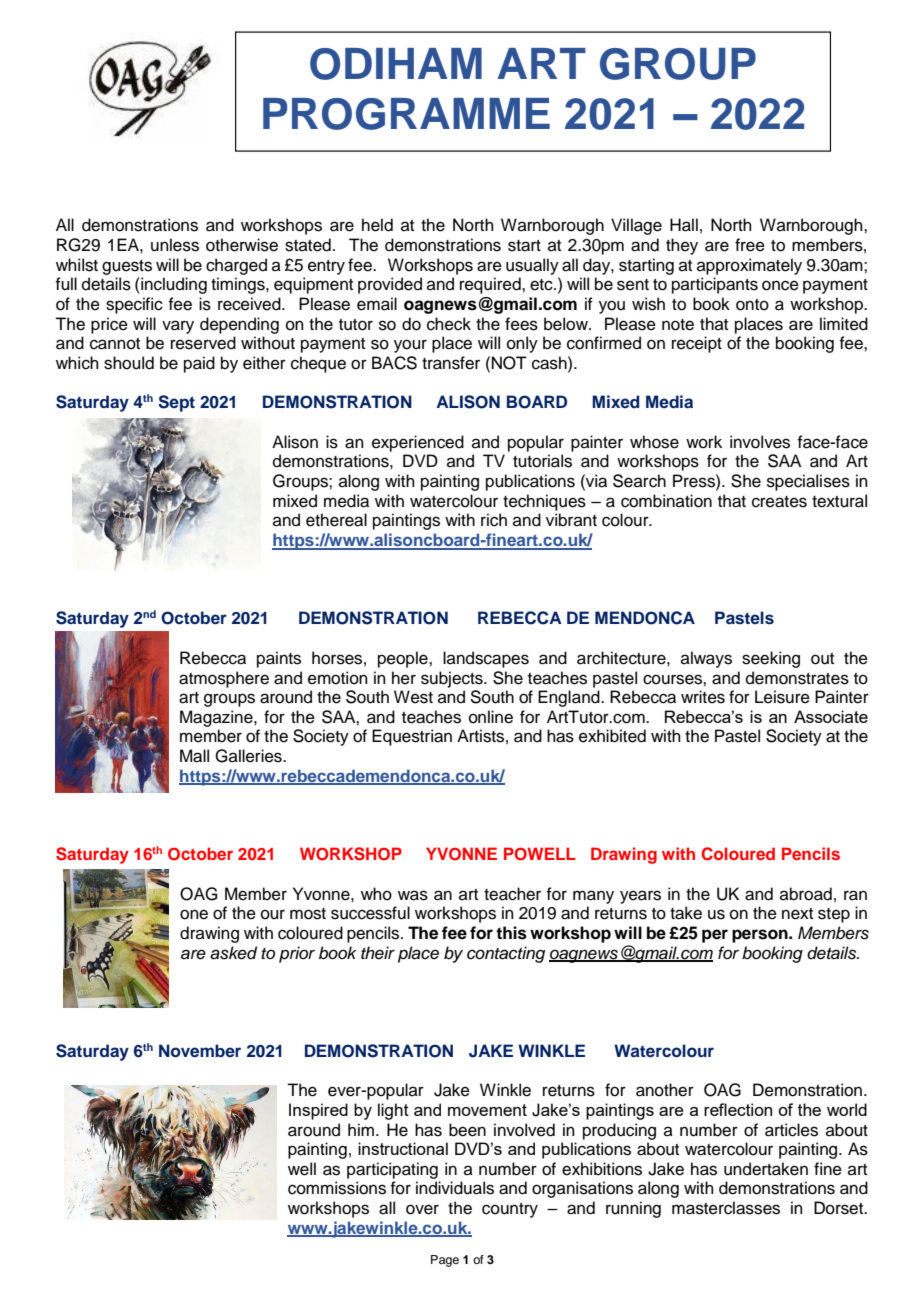 The width and height of the document is (924, 1308). What do you see at coordinates (453, 679) in the document?
I see `subjects` at bounding box center [453, 679].
